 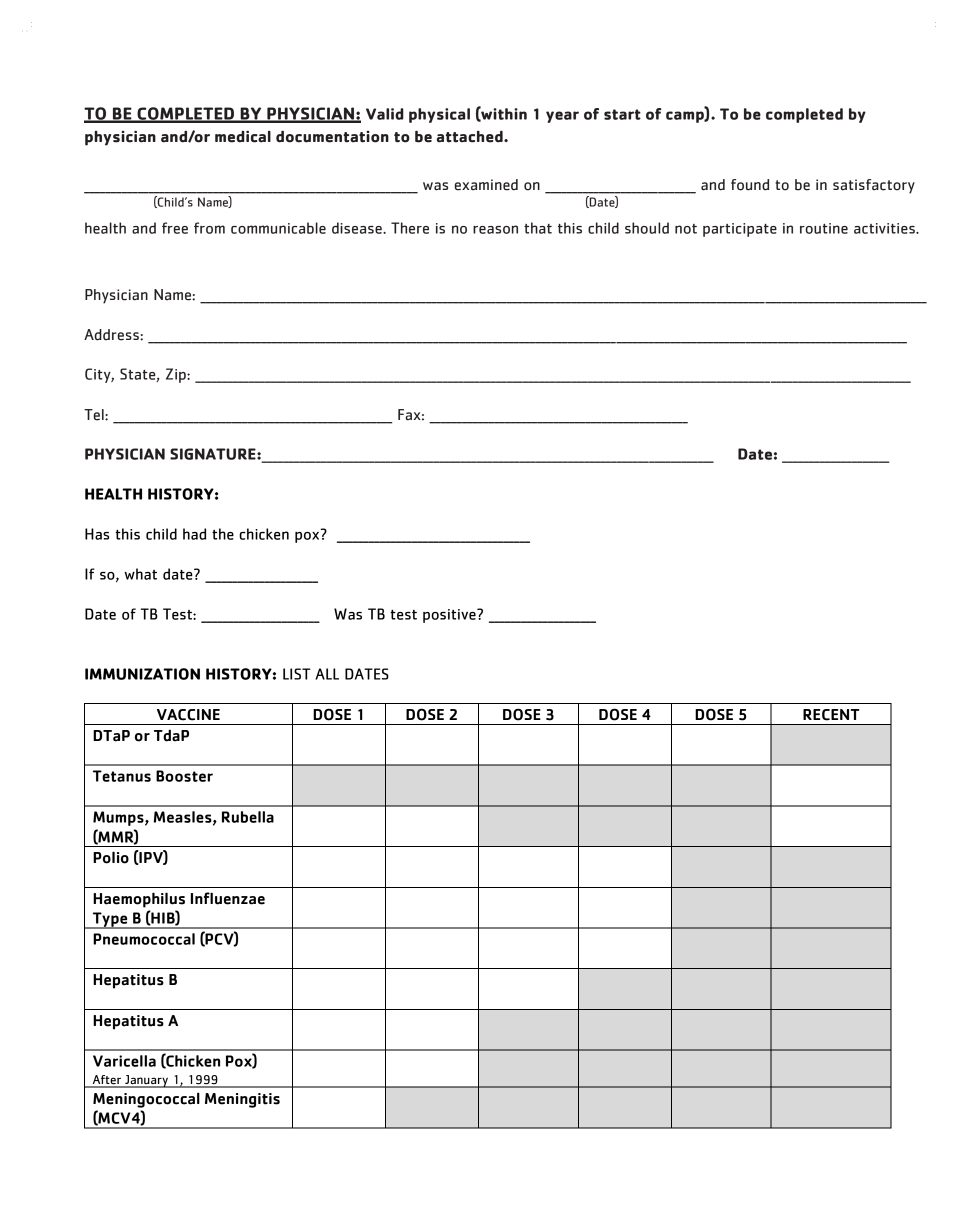 I want to click on medical, so click(x=243, y=136).
